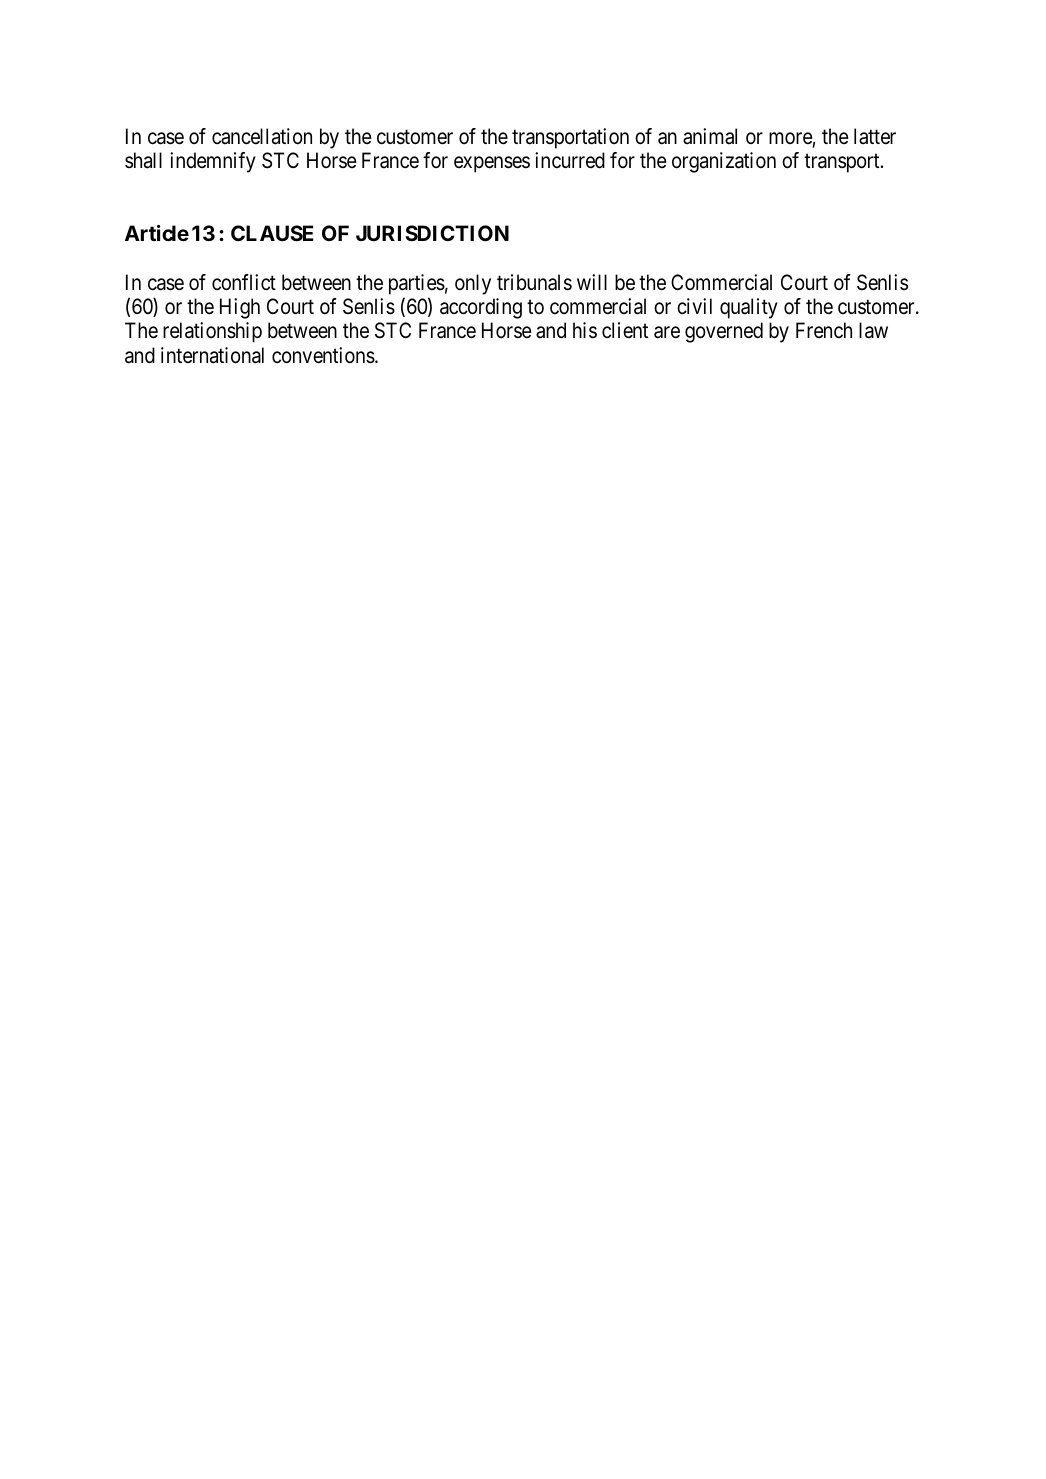  I want to click on organization, so click(724, 162).
